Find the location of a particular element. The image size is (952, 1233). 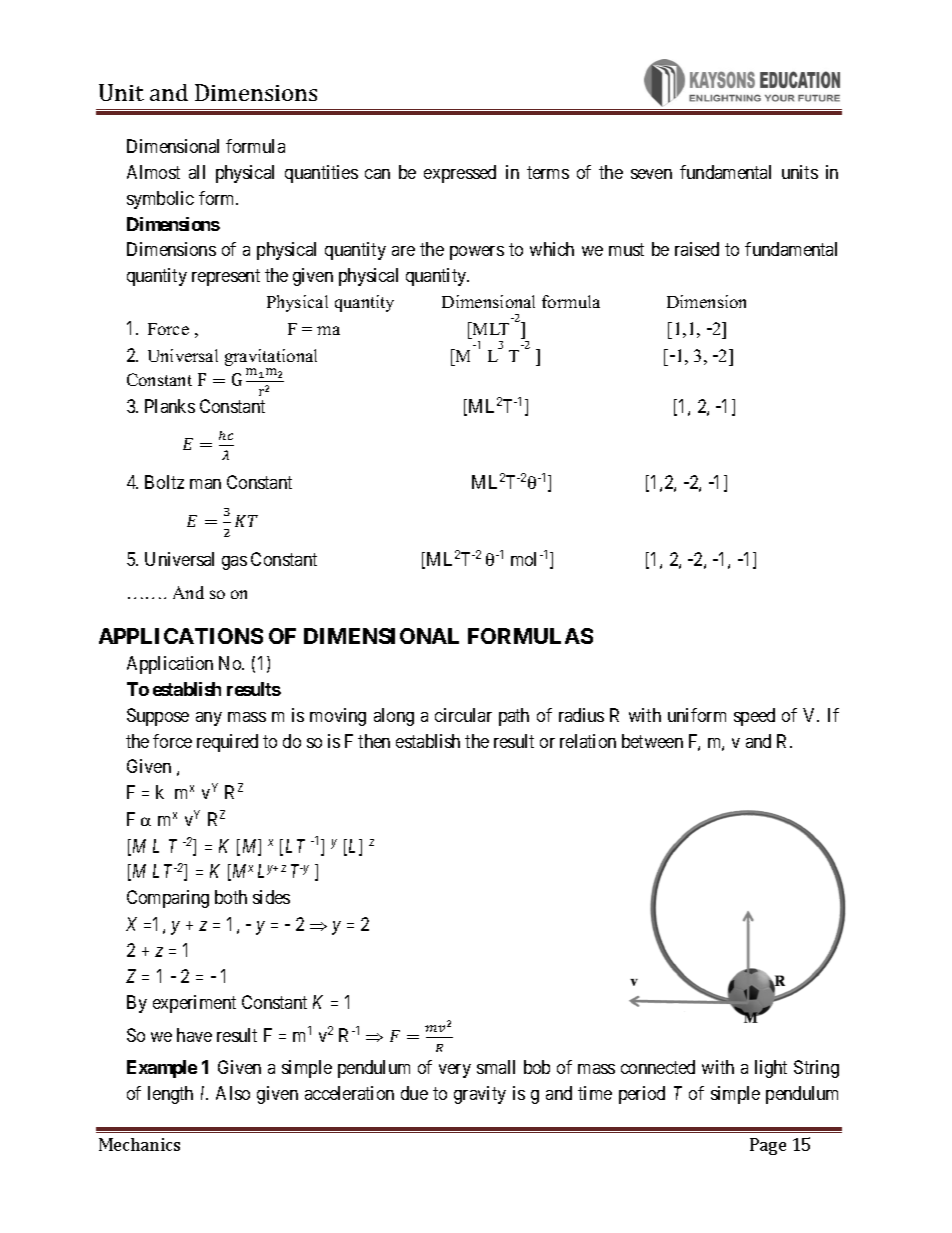

expressed is located at coordinates (460, 174).
